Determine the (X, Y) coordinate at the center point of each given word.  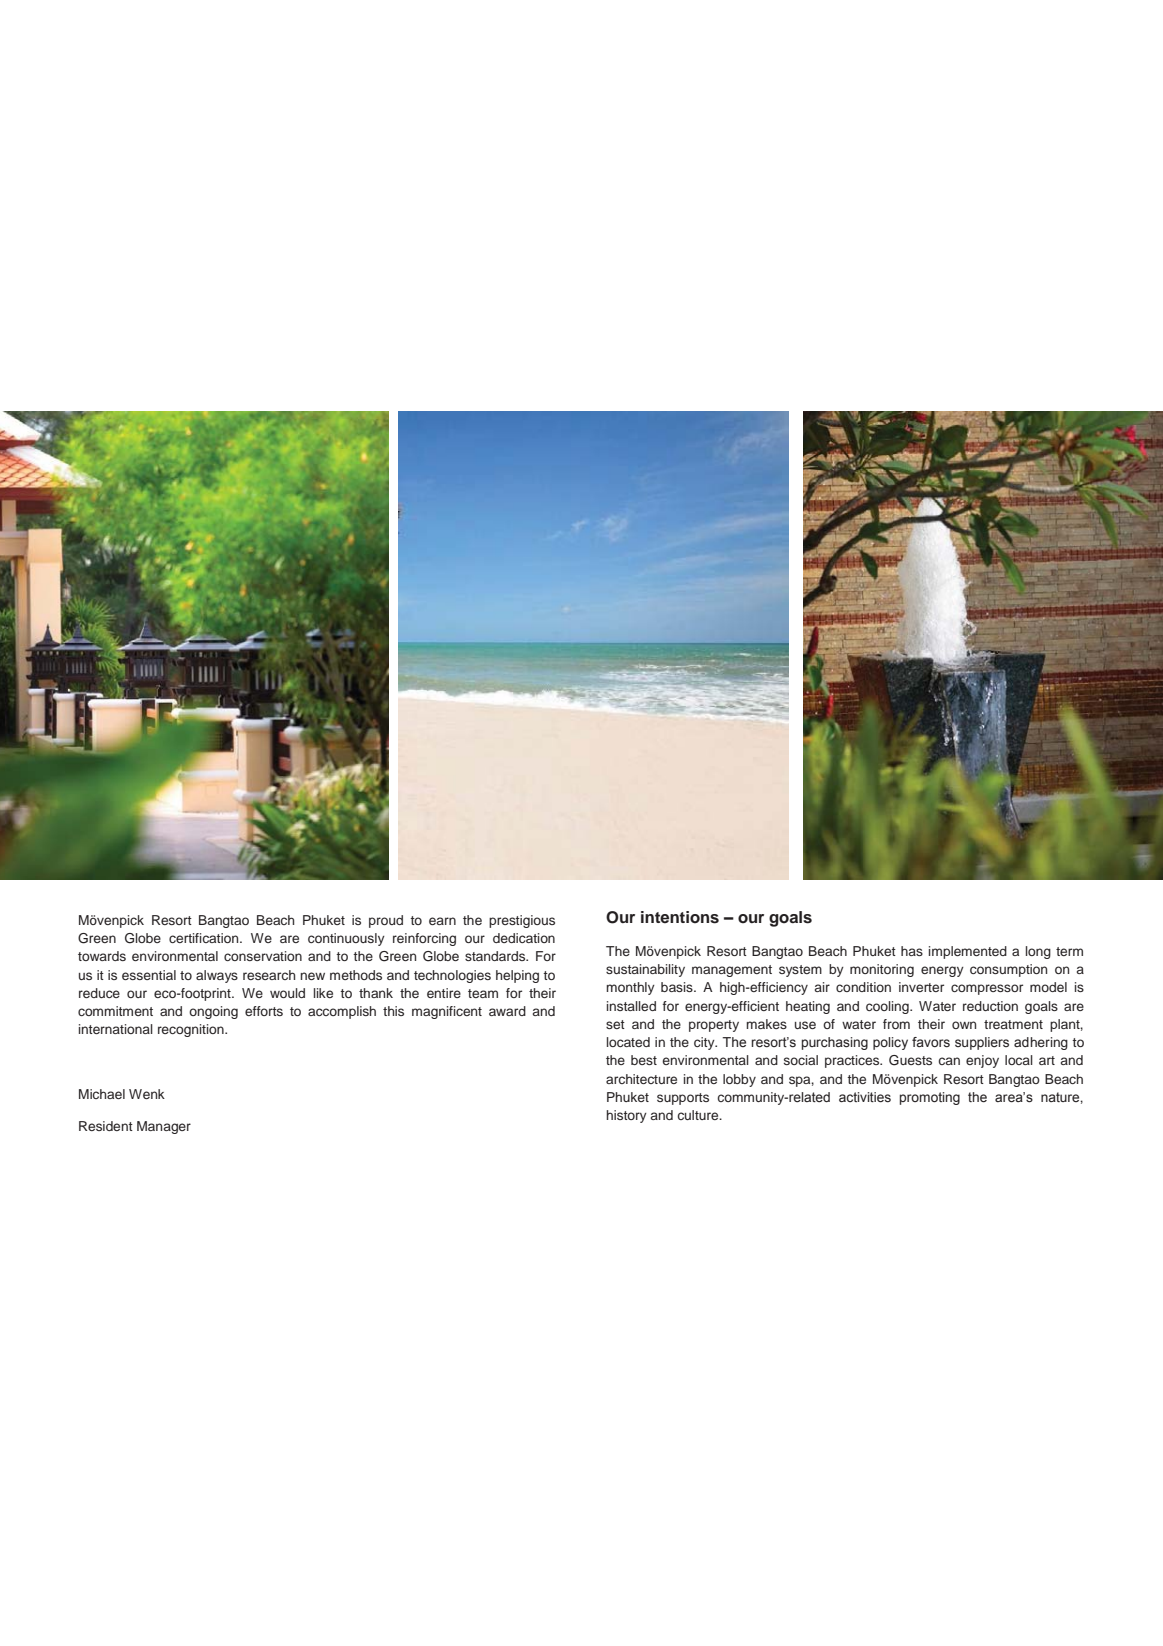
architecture (641, 1079)
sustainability (645, 970)
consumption (1008, 970)
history (626, 1116)
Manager (164, 1127)
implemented (968, 952)
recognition (192, 1030)
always (217, 976)
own (964, 1025)
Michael (102, 1094)
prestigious (522, 921)
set (615, 1024)
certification (205, 938)
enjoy (982, 1061)
